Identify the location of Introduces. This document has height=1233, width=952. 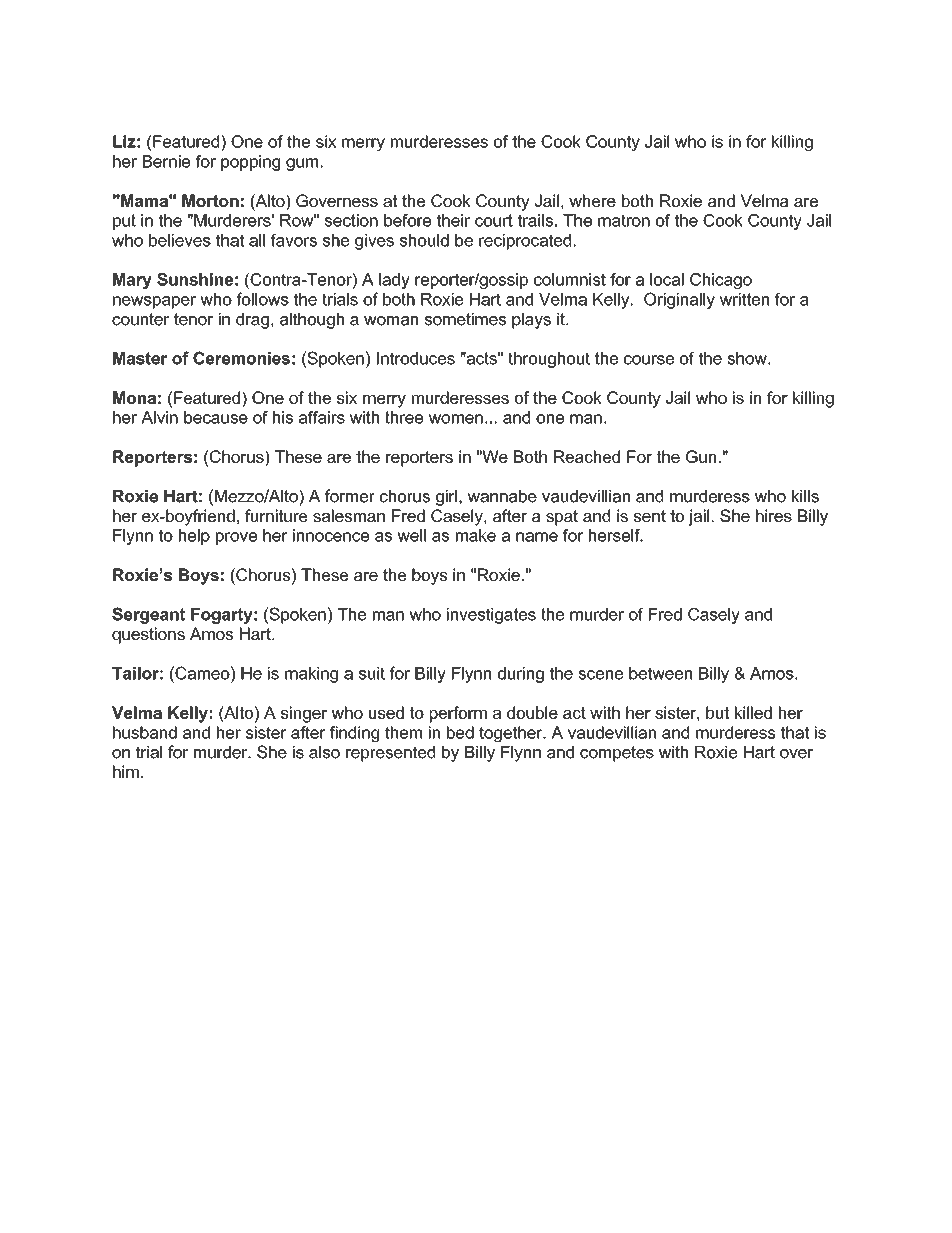
(416, 358).
